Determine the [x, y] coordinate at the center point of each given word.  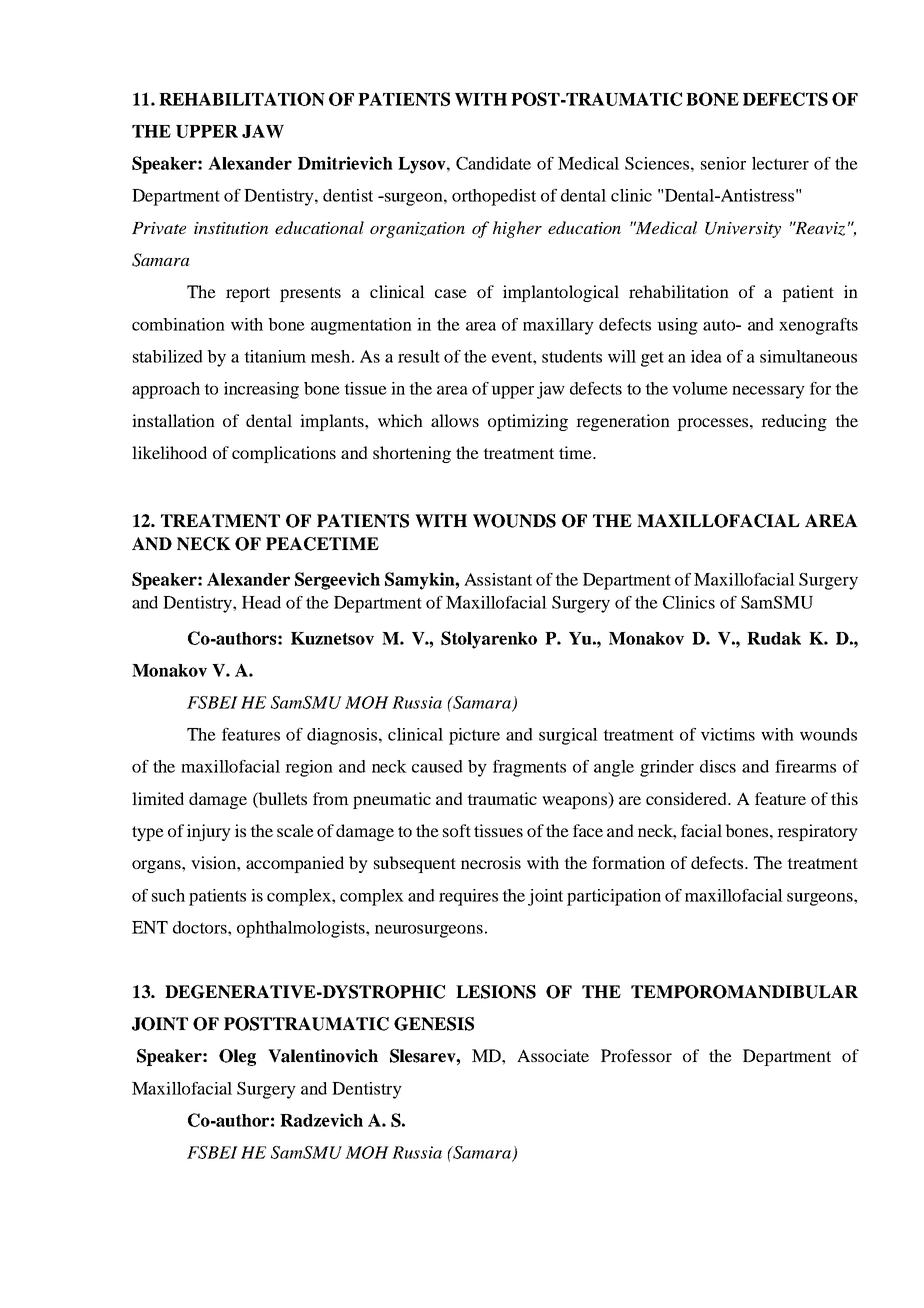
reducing [794, 422]
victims [728, 734]
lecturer [780, 163]
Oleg [237, 1057]
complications [284, 454]
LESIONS [496, 992]
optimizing [528, 422]
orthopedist [494, 197]
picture [474, 736]
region [309, 768]
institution [231, 228]
